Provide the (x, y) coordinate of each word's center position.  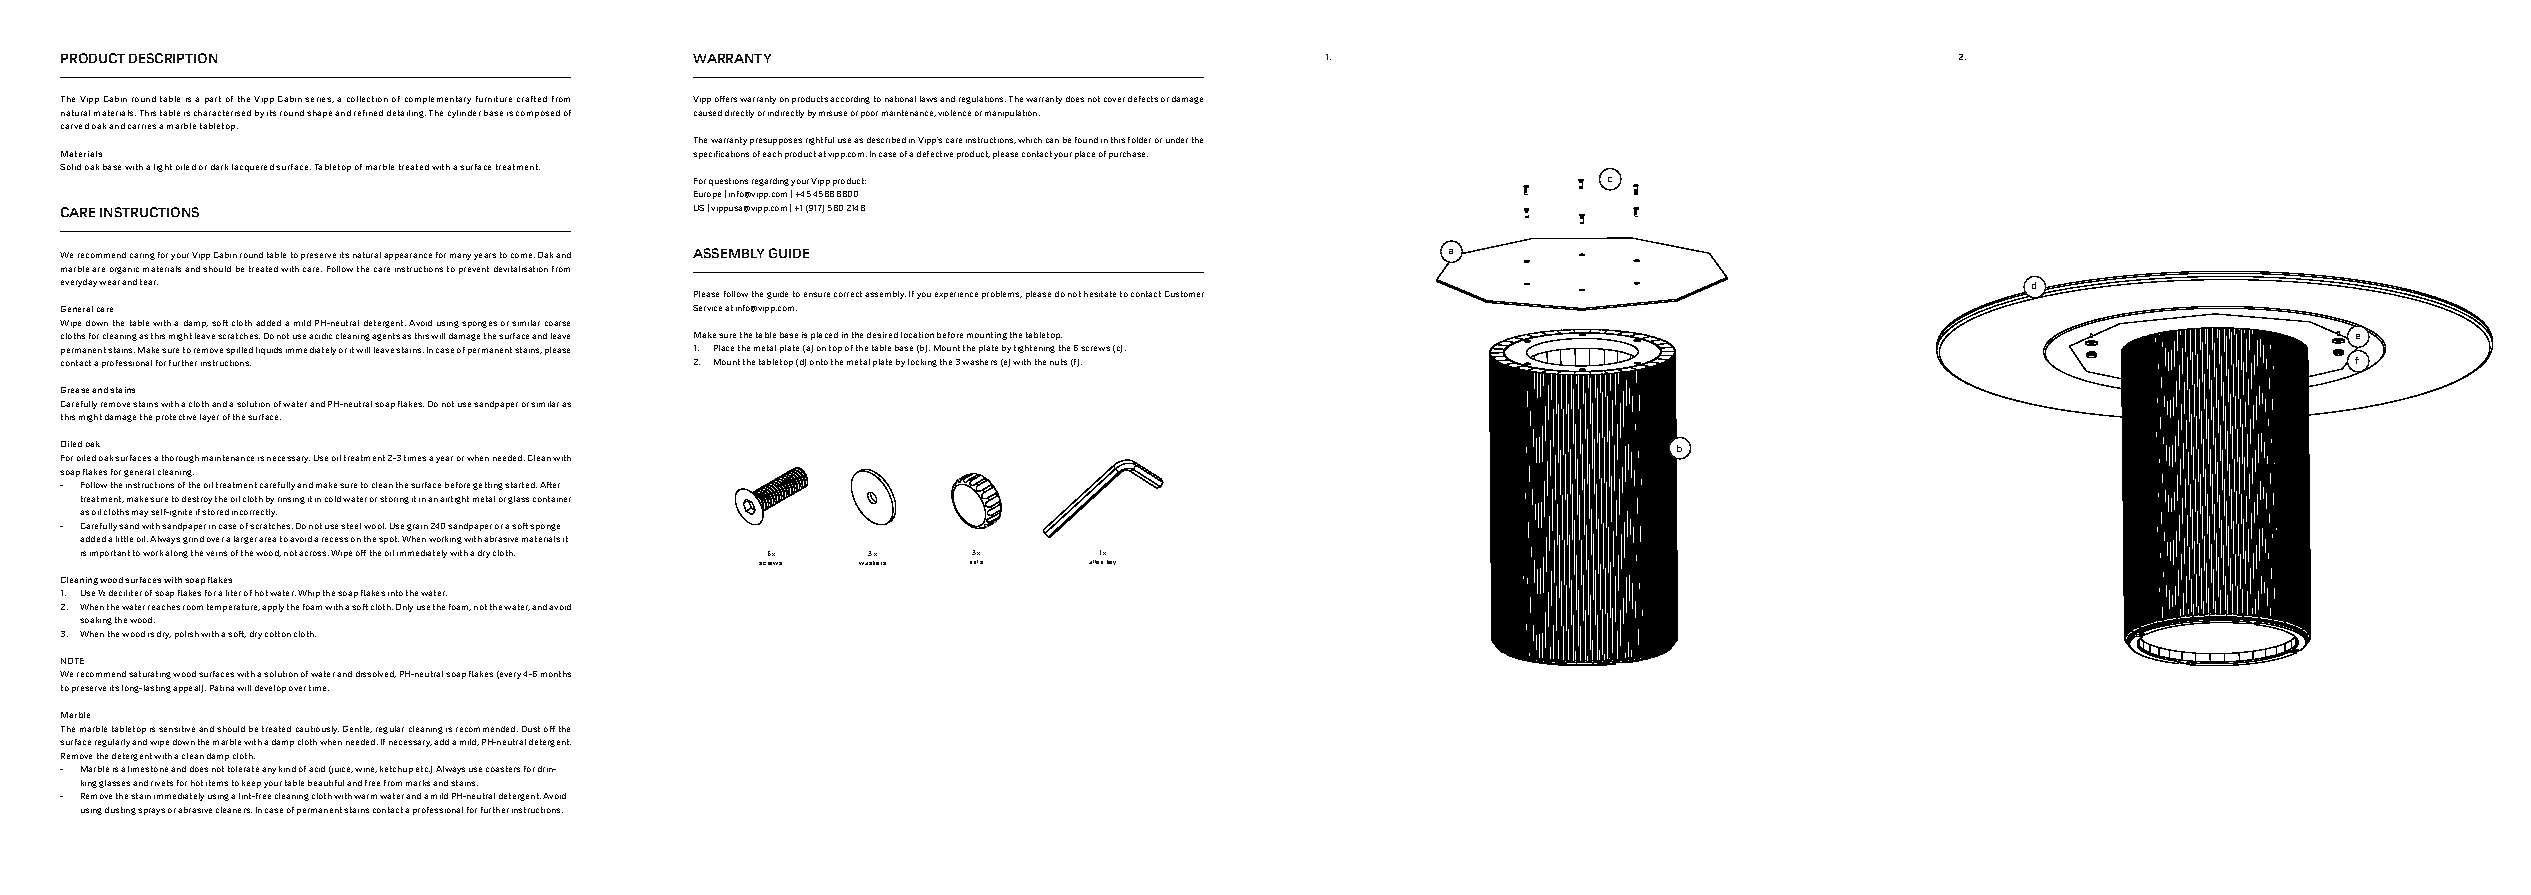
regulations (982, 100)
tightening (1034, 349)
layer (209, 418)
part (213, 100)
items (217, 783)
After (550, 485)
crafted (532, 99)
